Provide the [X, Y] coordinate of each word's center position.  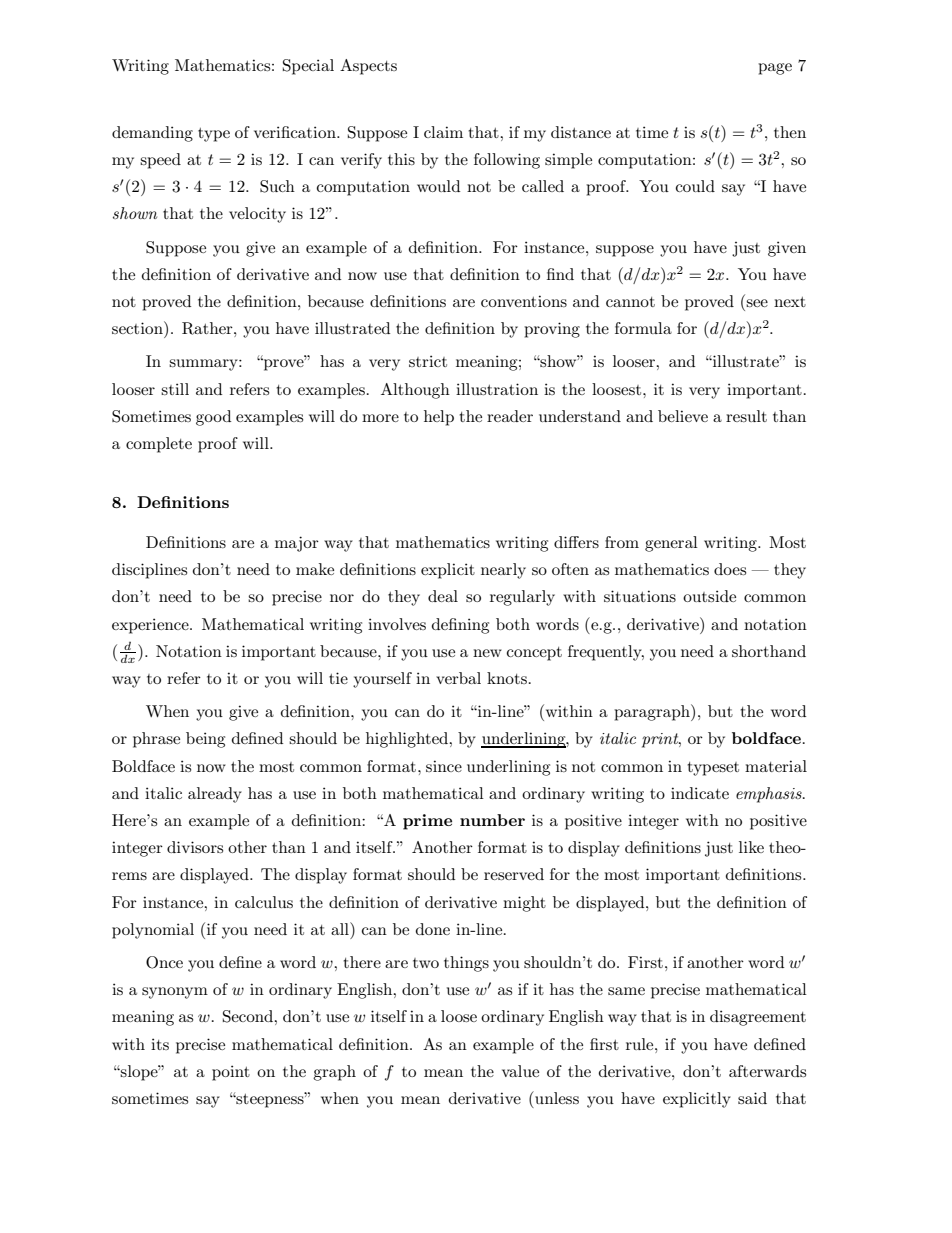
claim [443, 132]
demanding [152, 134]
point [231, 1073]
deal [443, 596]
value [520, 1071]
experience [151, 626]
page [775, 69]
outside [709, 596]
